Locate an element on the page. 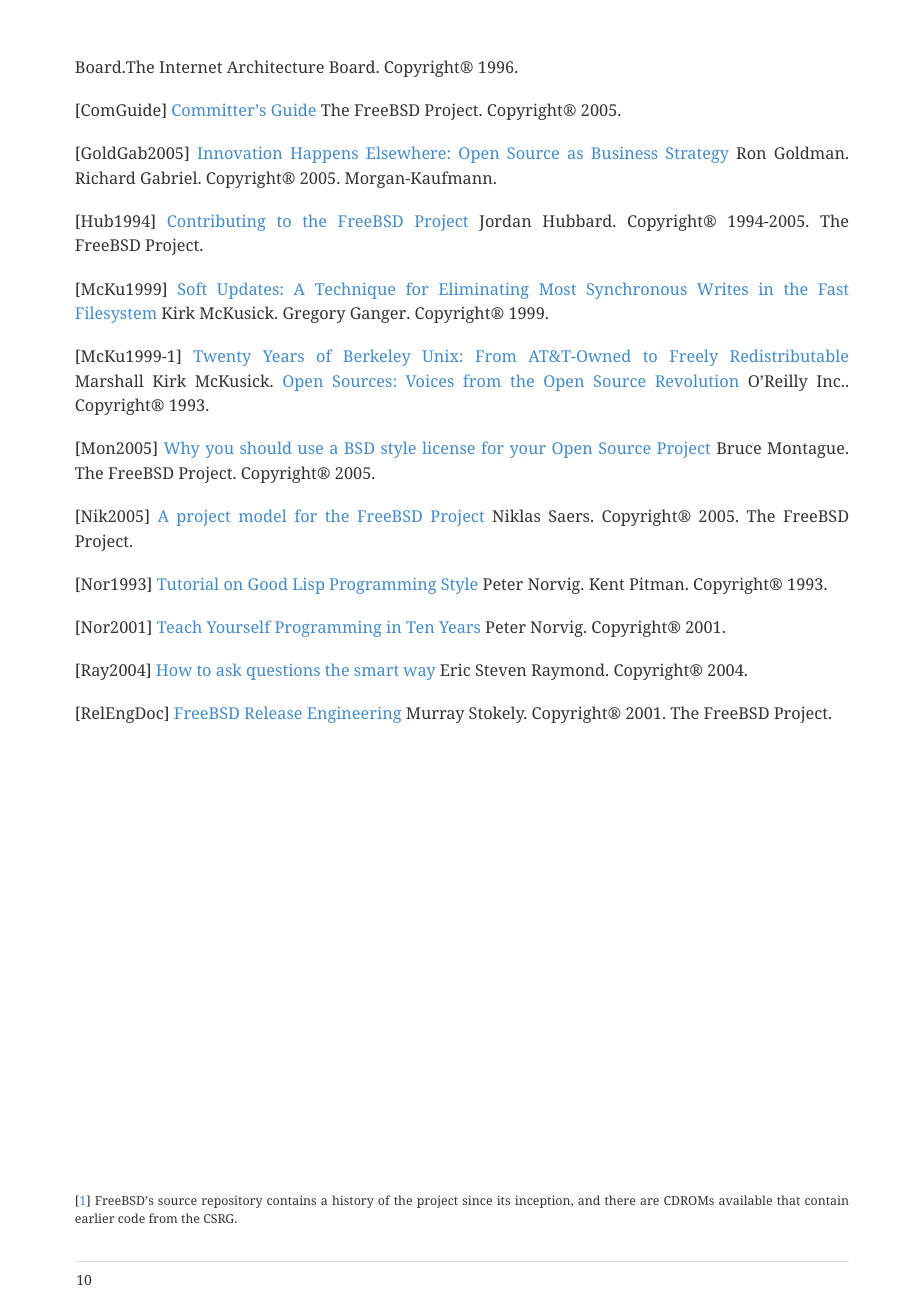 The width and height of the document is (924, 1308). repository is located at coordinates (232, 1202).
